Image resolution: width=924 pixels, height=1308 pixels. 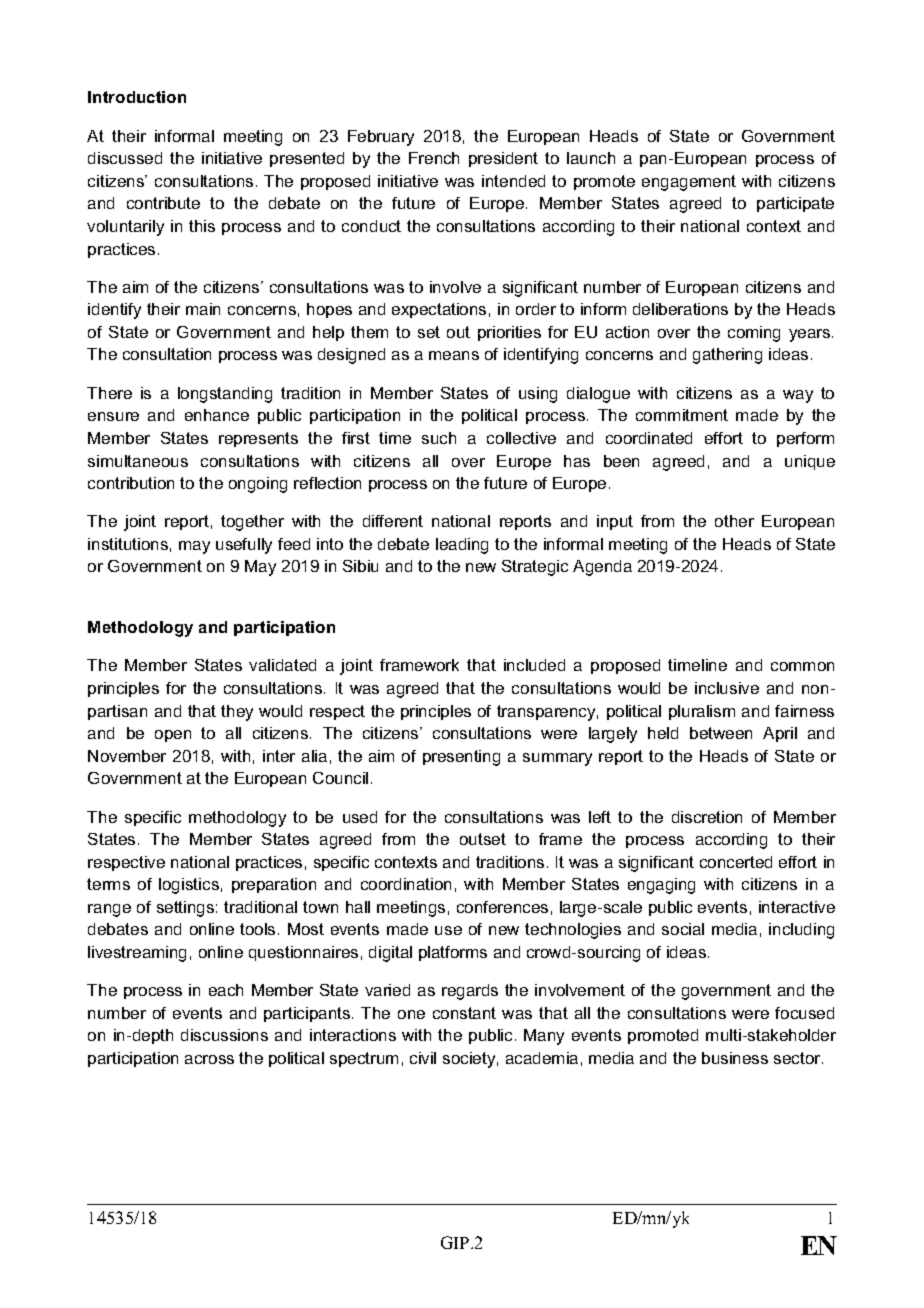 I want to click on usefully, so click(x=244, y=546).
